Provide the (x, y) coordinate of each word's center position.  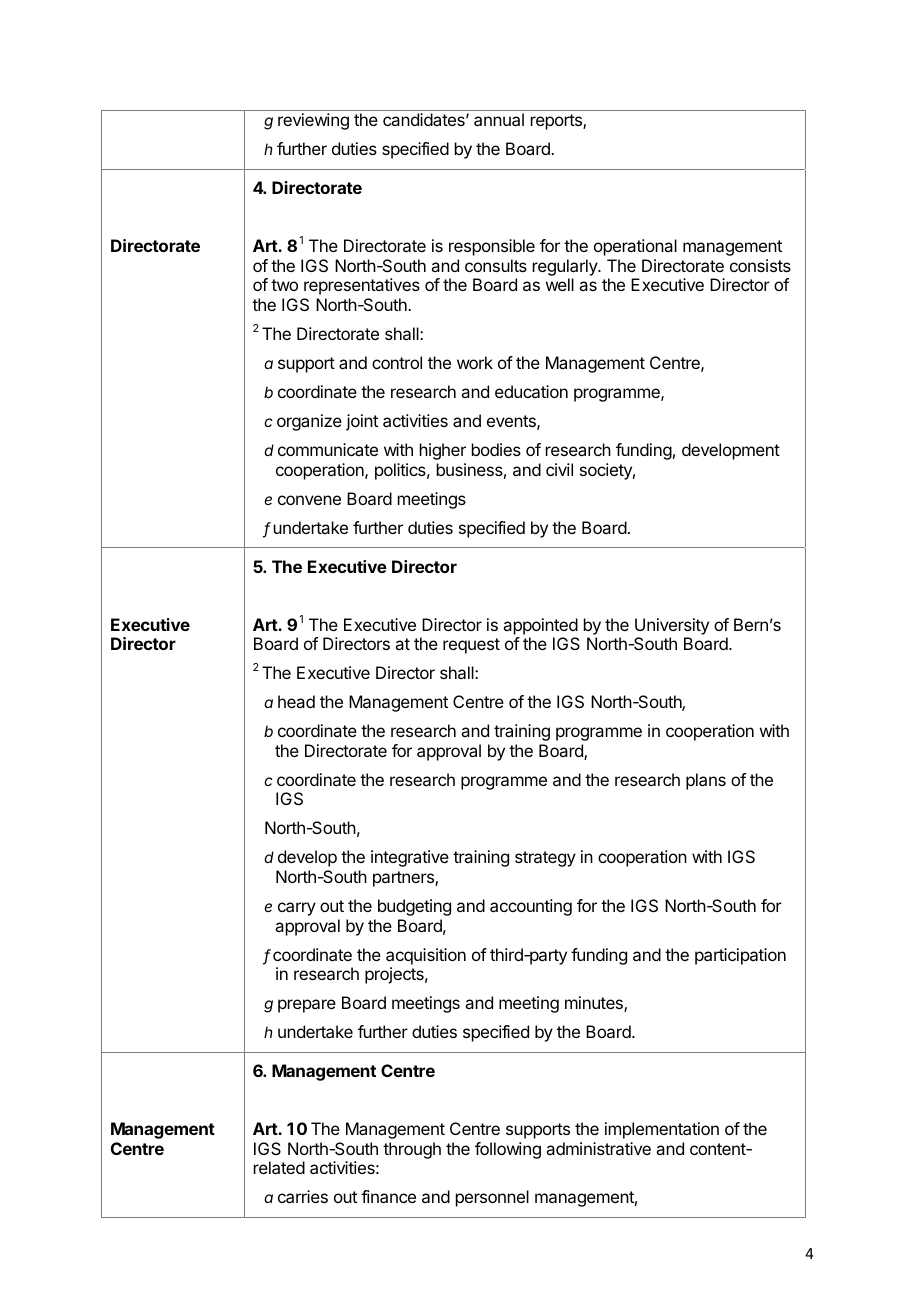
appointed (540, 626)
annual (499, 119)
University (672, 626)
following (508, 1150)
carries (303, 1196)
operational (635, 247)
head (296, 701)
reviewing (313, 121)
